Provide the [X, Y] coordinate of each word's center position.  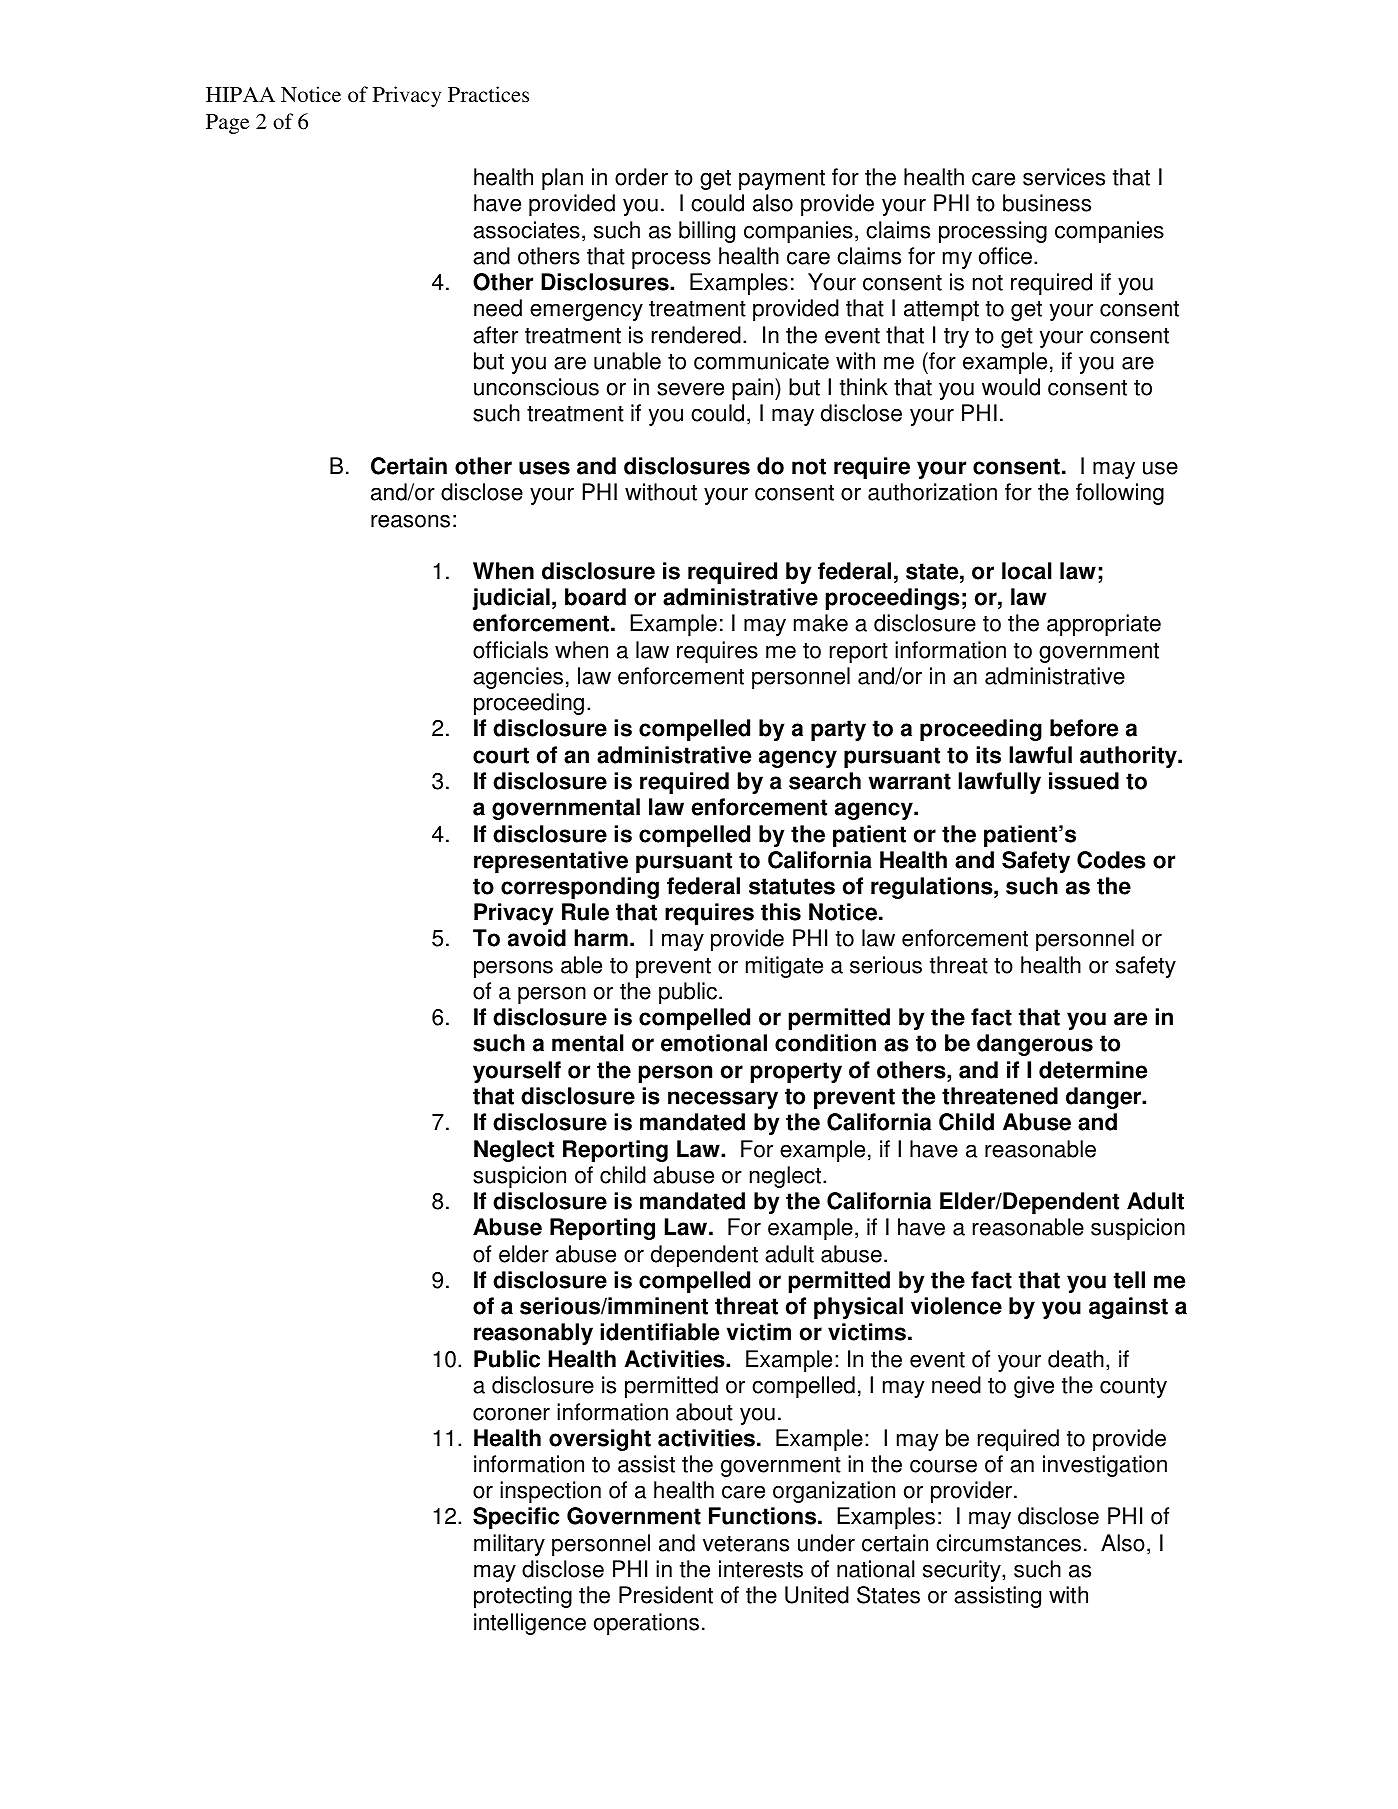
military [509, 1545]
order [641, 177]
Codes [1111, 860]
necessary [723, 1100]
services [1064, 177]
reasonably [533, 1334]
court [501, 755]
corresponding [580, 888]
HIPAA [240, 94]
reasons [410, 521]
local [1027, 571]
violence [956, 1306]
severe [690, 389]
